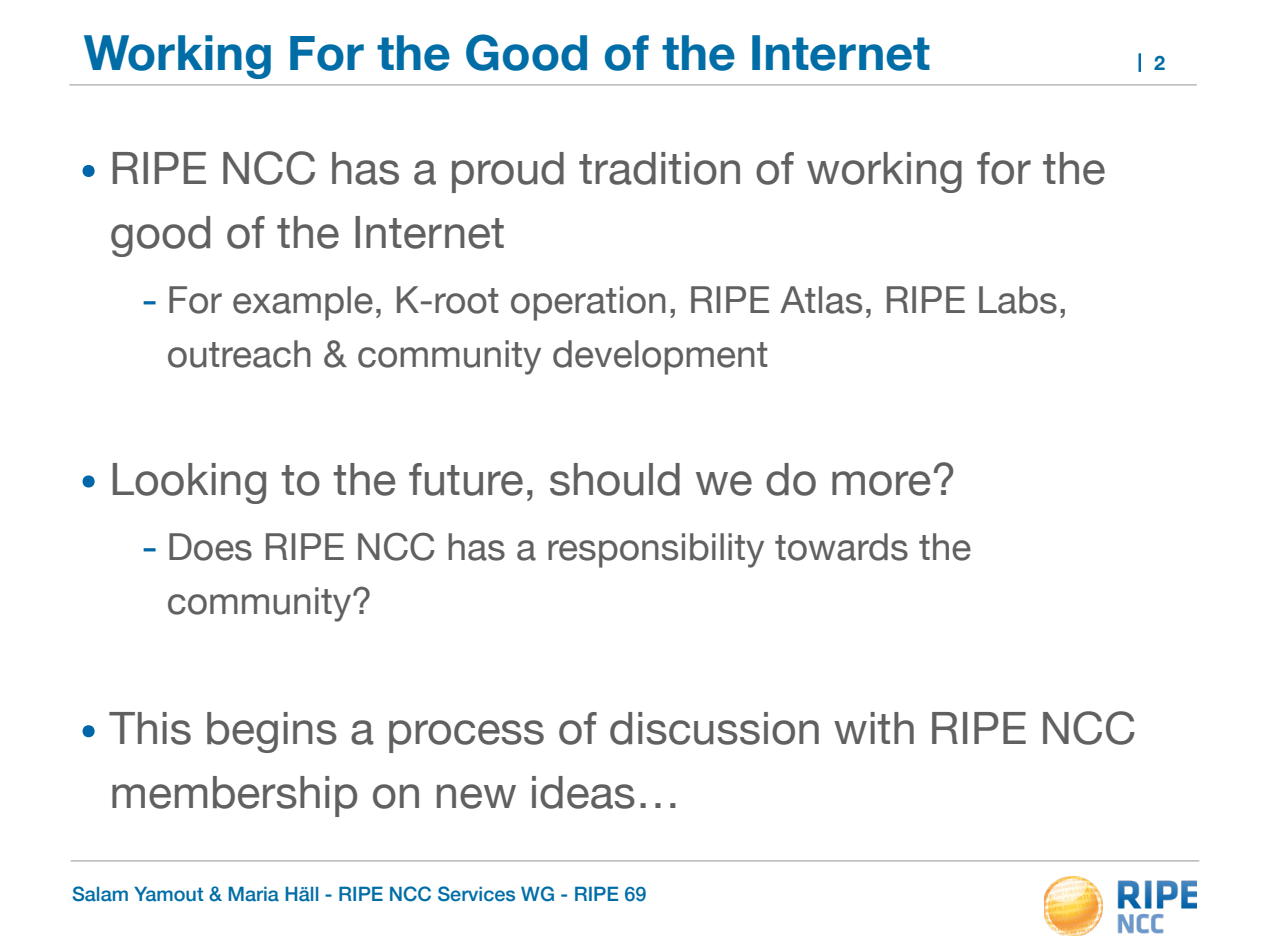 This document has height=952, width=1270. What do you see at coordinates (841, 547) in the document?
I see `towards` at bounding box center [841, 547].
